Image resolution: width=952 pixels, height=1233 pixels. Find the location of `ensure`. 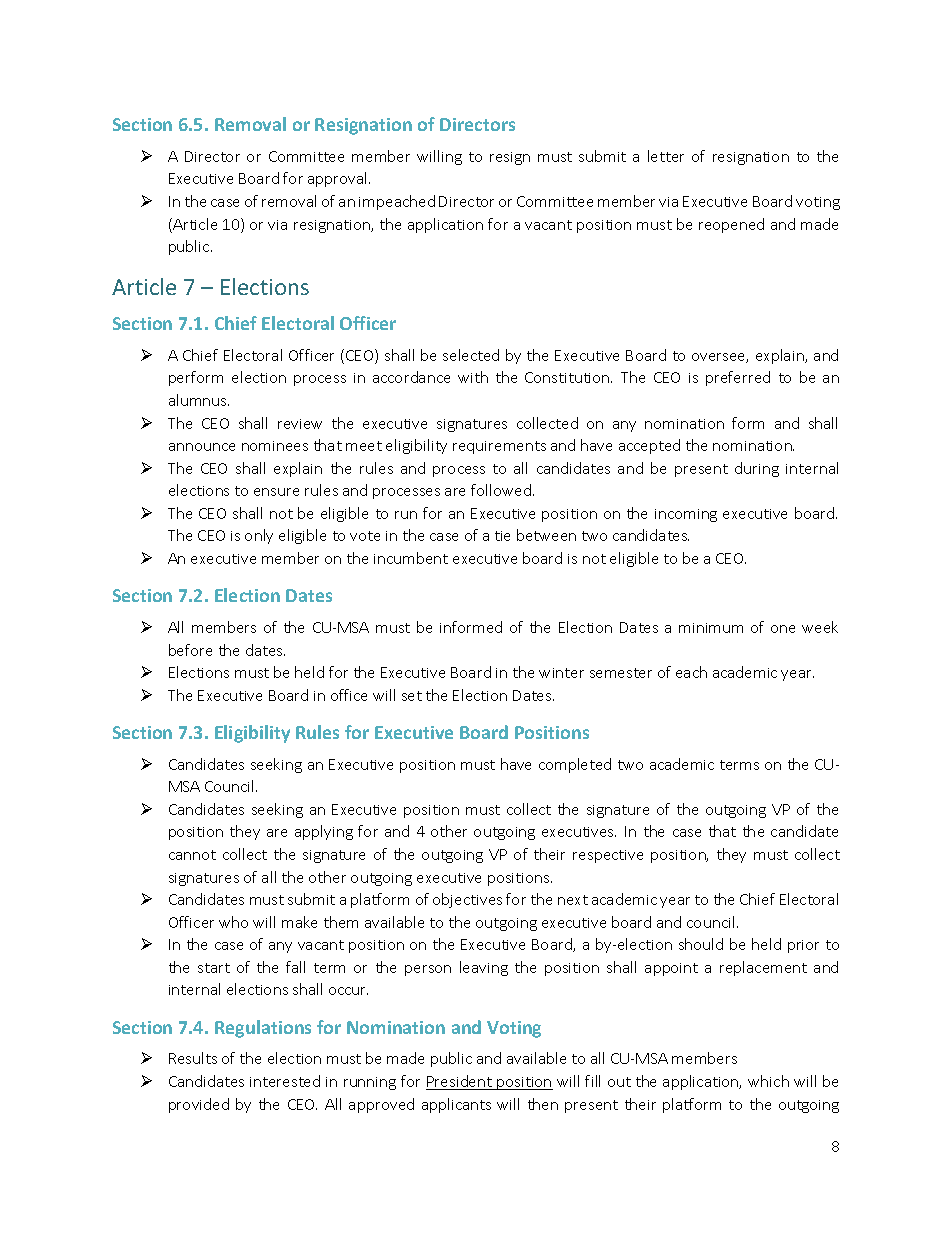

ensure is located at coordinates (276, 492).
